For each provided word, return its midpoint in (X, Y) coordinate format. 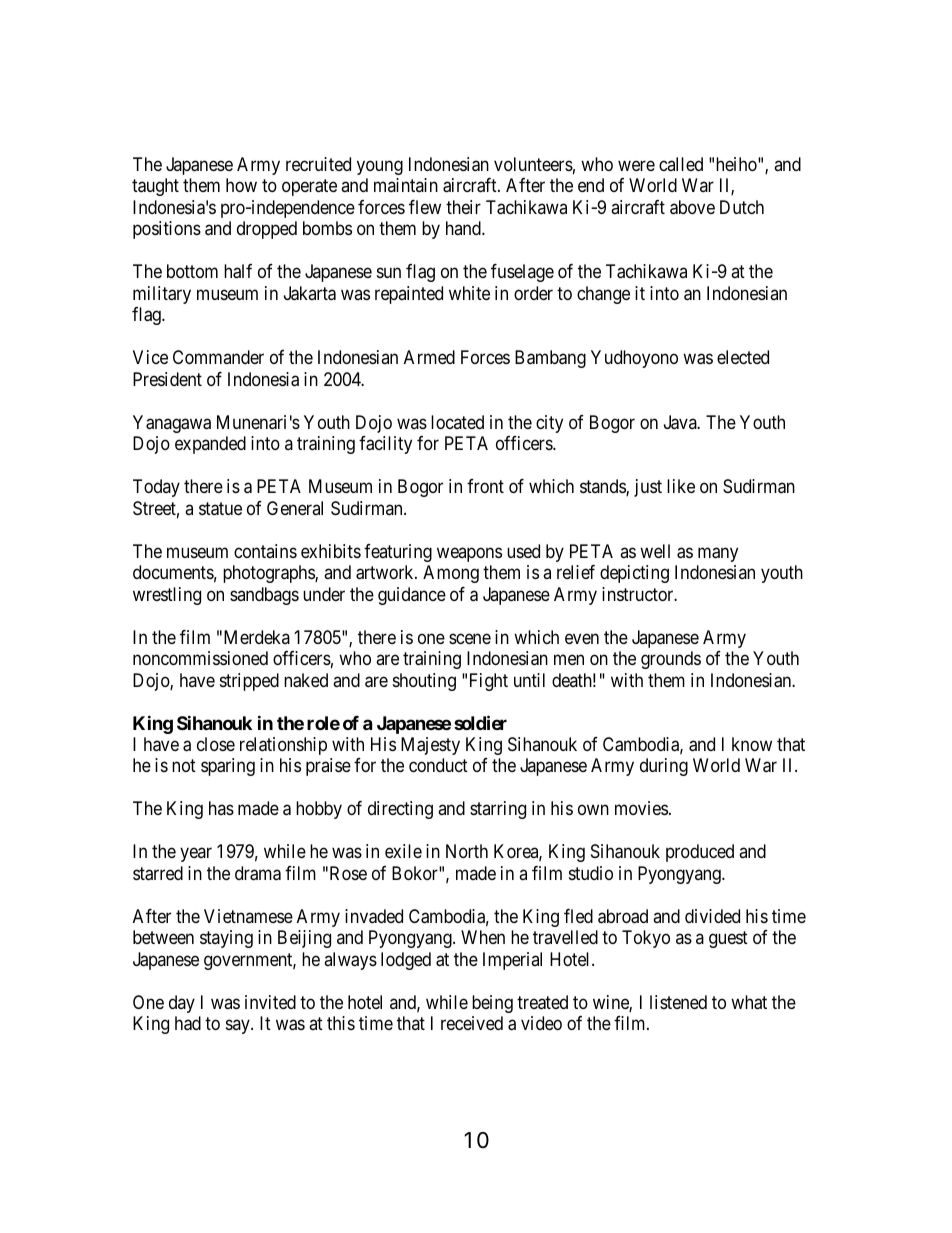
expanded (210, 445)
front (485, 486)
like (681, 486)
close (216, 744)
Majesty (430, 746)
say (239, 1027)
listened (678, 1002)
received (472, 1023)
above (692, 207)
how (241, 185)
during (664, 767)
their (463, 207)
